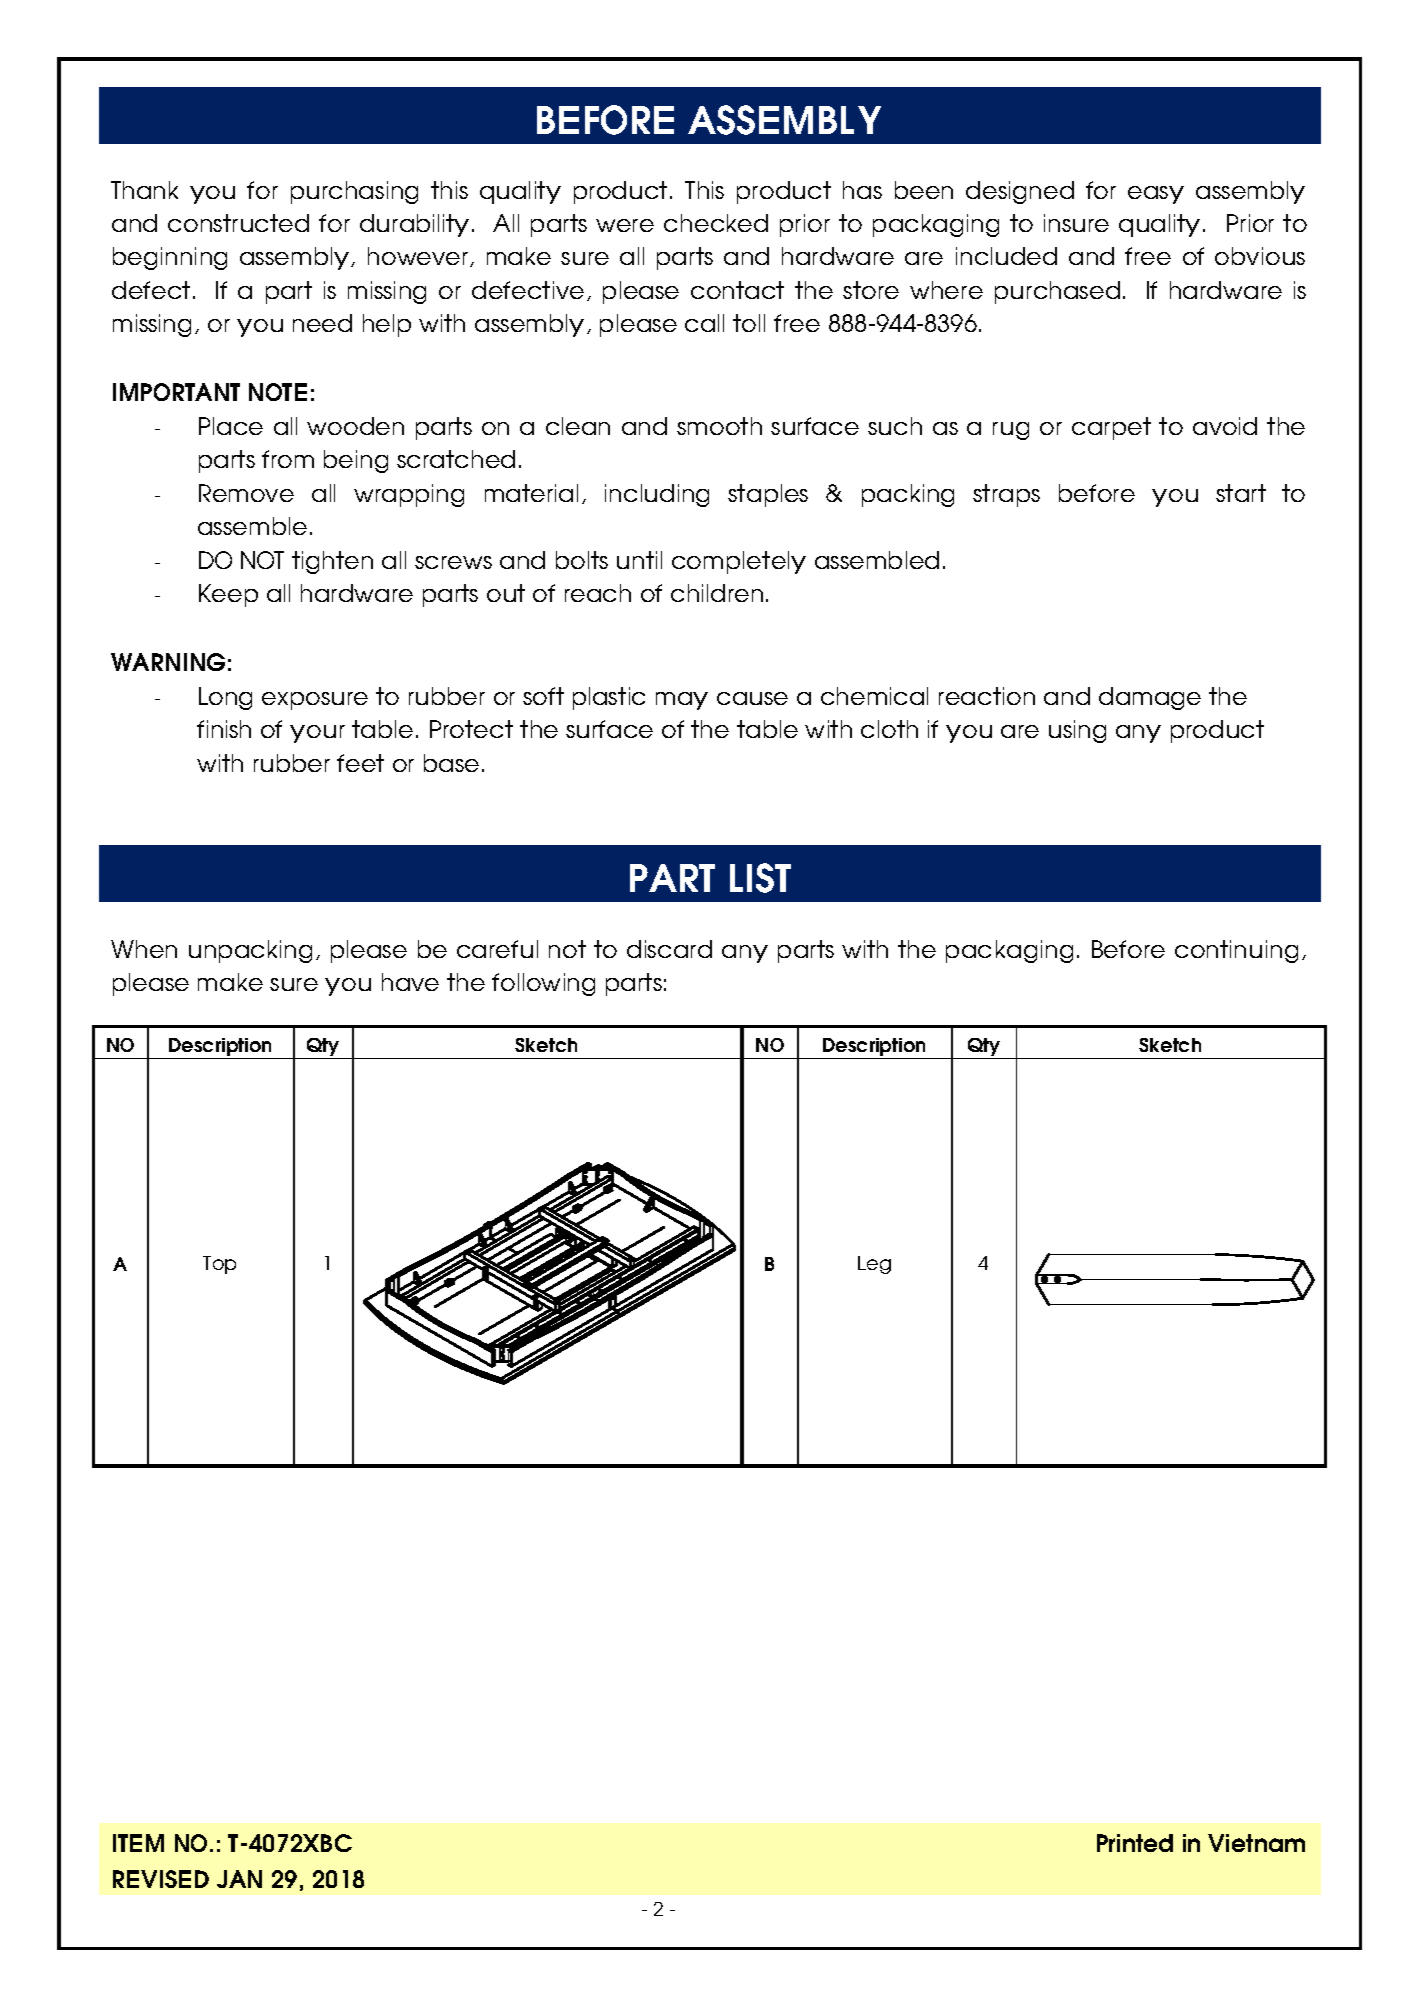 Image resolution: width=1419 pixels, height=2007 pixels. Describe the element at coordinates (239, 1879) in the image. I see `JAN` at that location.
